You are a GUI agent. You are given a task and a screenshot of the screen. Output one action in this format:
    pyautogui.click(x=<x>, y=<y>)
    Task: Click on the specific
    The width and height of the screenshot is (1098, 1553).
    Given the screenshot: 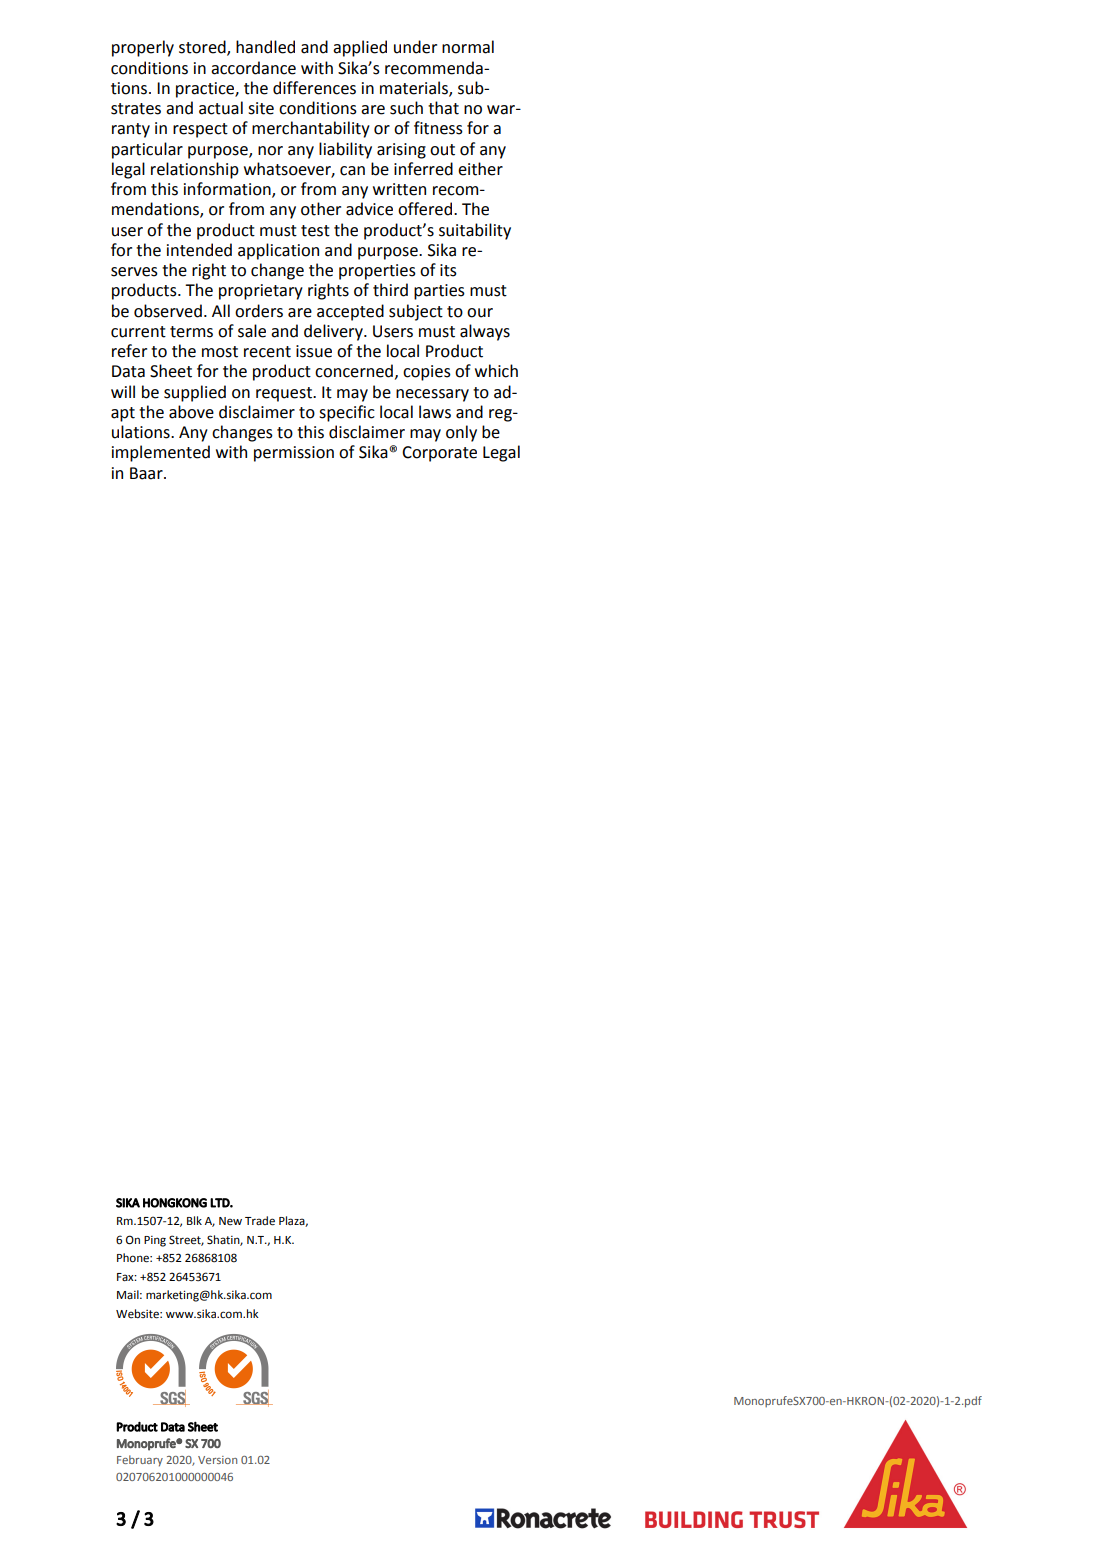 What is the action you would take?
    pyautogui.click(x=347, y=413)
